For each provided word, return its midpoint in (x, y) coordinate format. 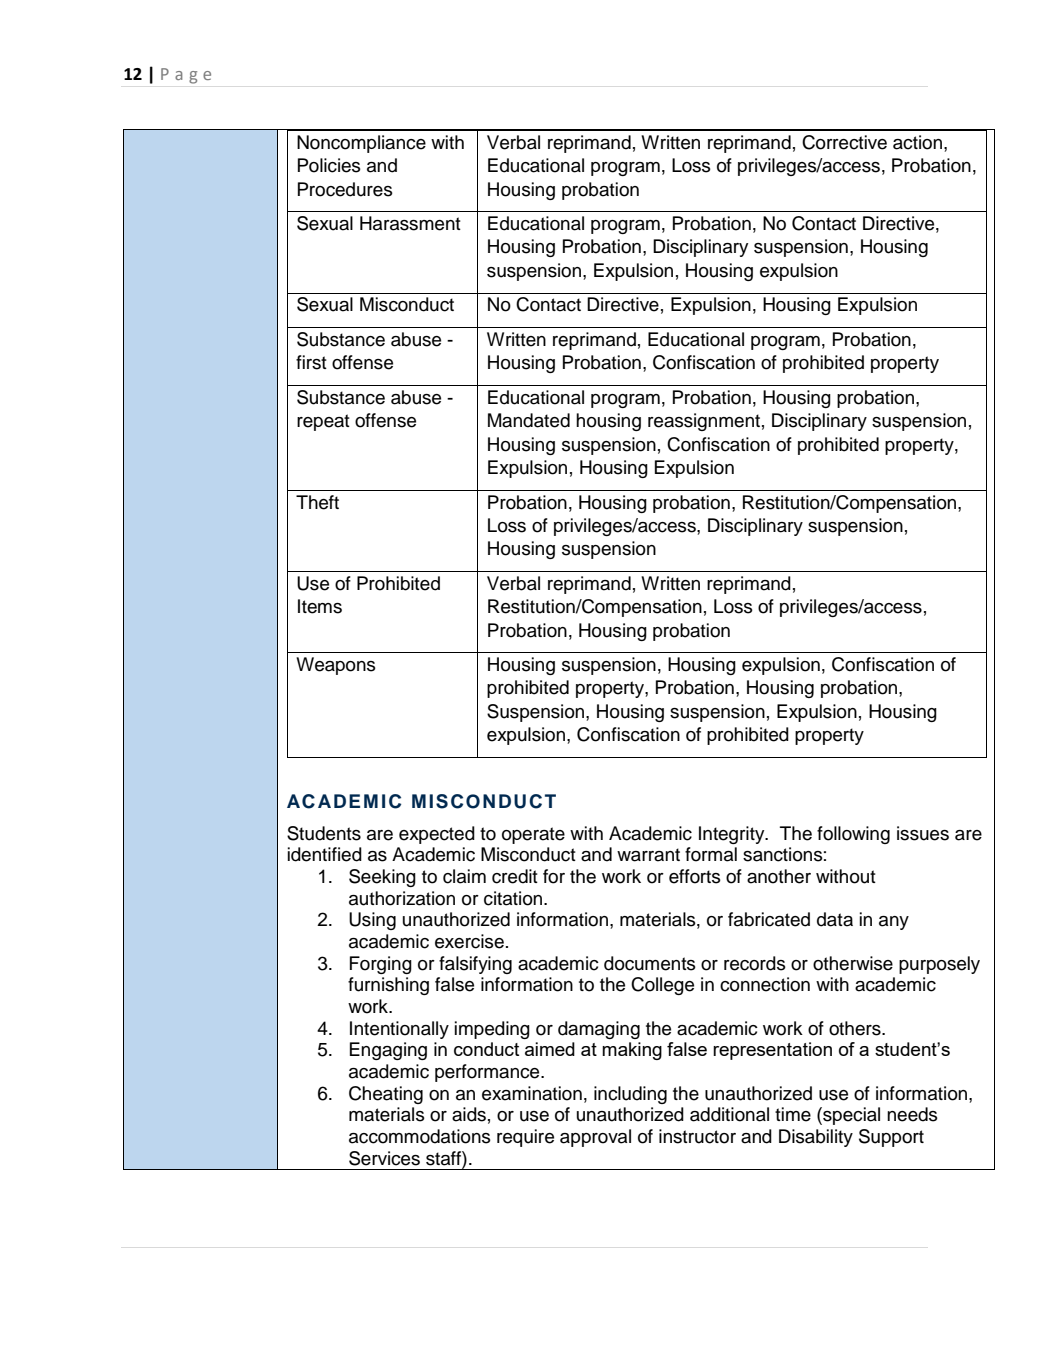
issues (923, 833)
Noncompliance (361, 144)
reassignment (704, 422)
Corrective (844, 142)
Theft (317, 502)
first (311, 362)
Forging (381, 965)
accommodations (420, 1136)
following (853, 835)
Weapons (336, 666)
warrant (648, 855)
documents (650, 963)
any (894, 923)
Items (320, 606)
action (917, 142)
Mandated (529, 420)
